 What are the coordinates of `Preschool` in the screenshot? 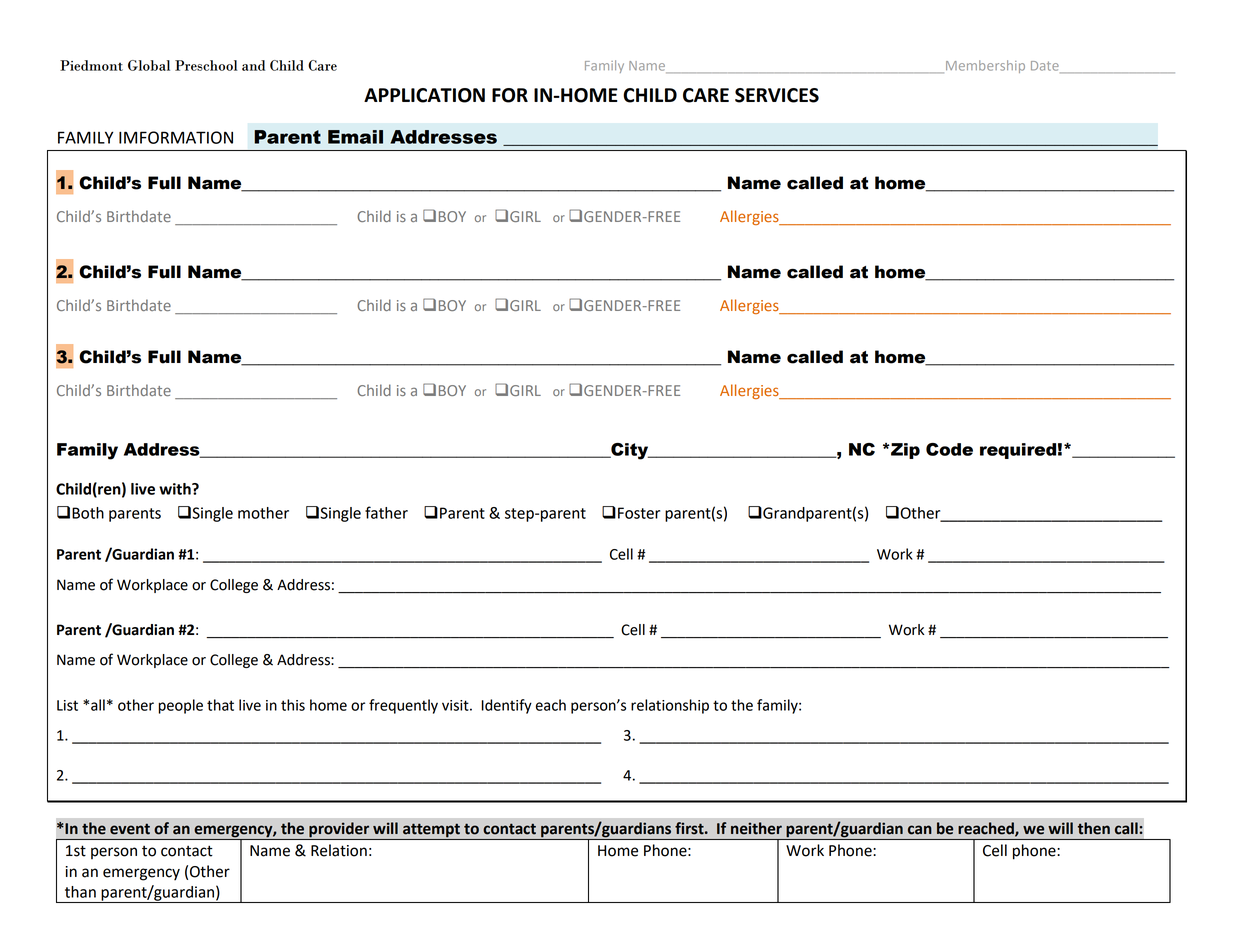 It's located at (206, 65).
